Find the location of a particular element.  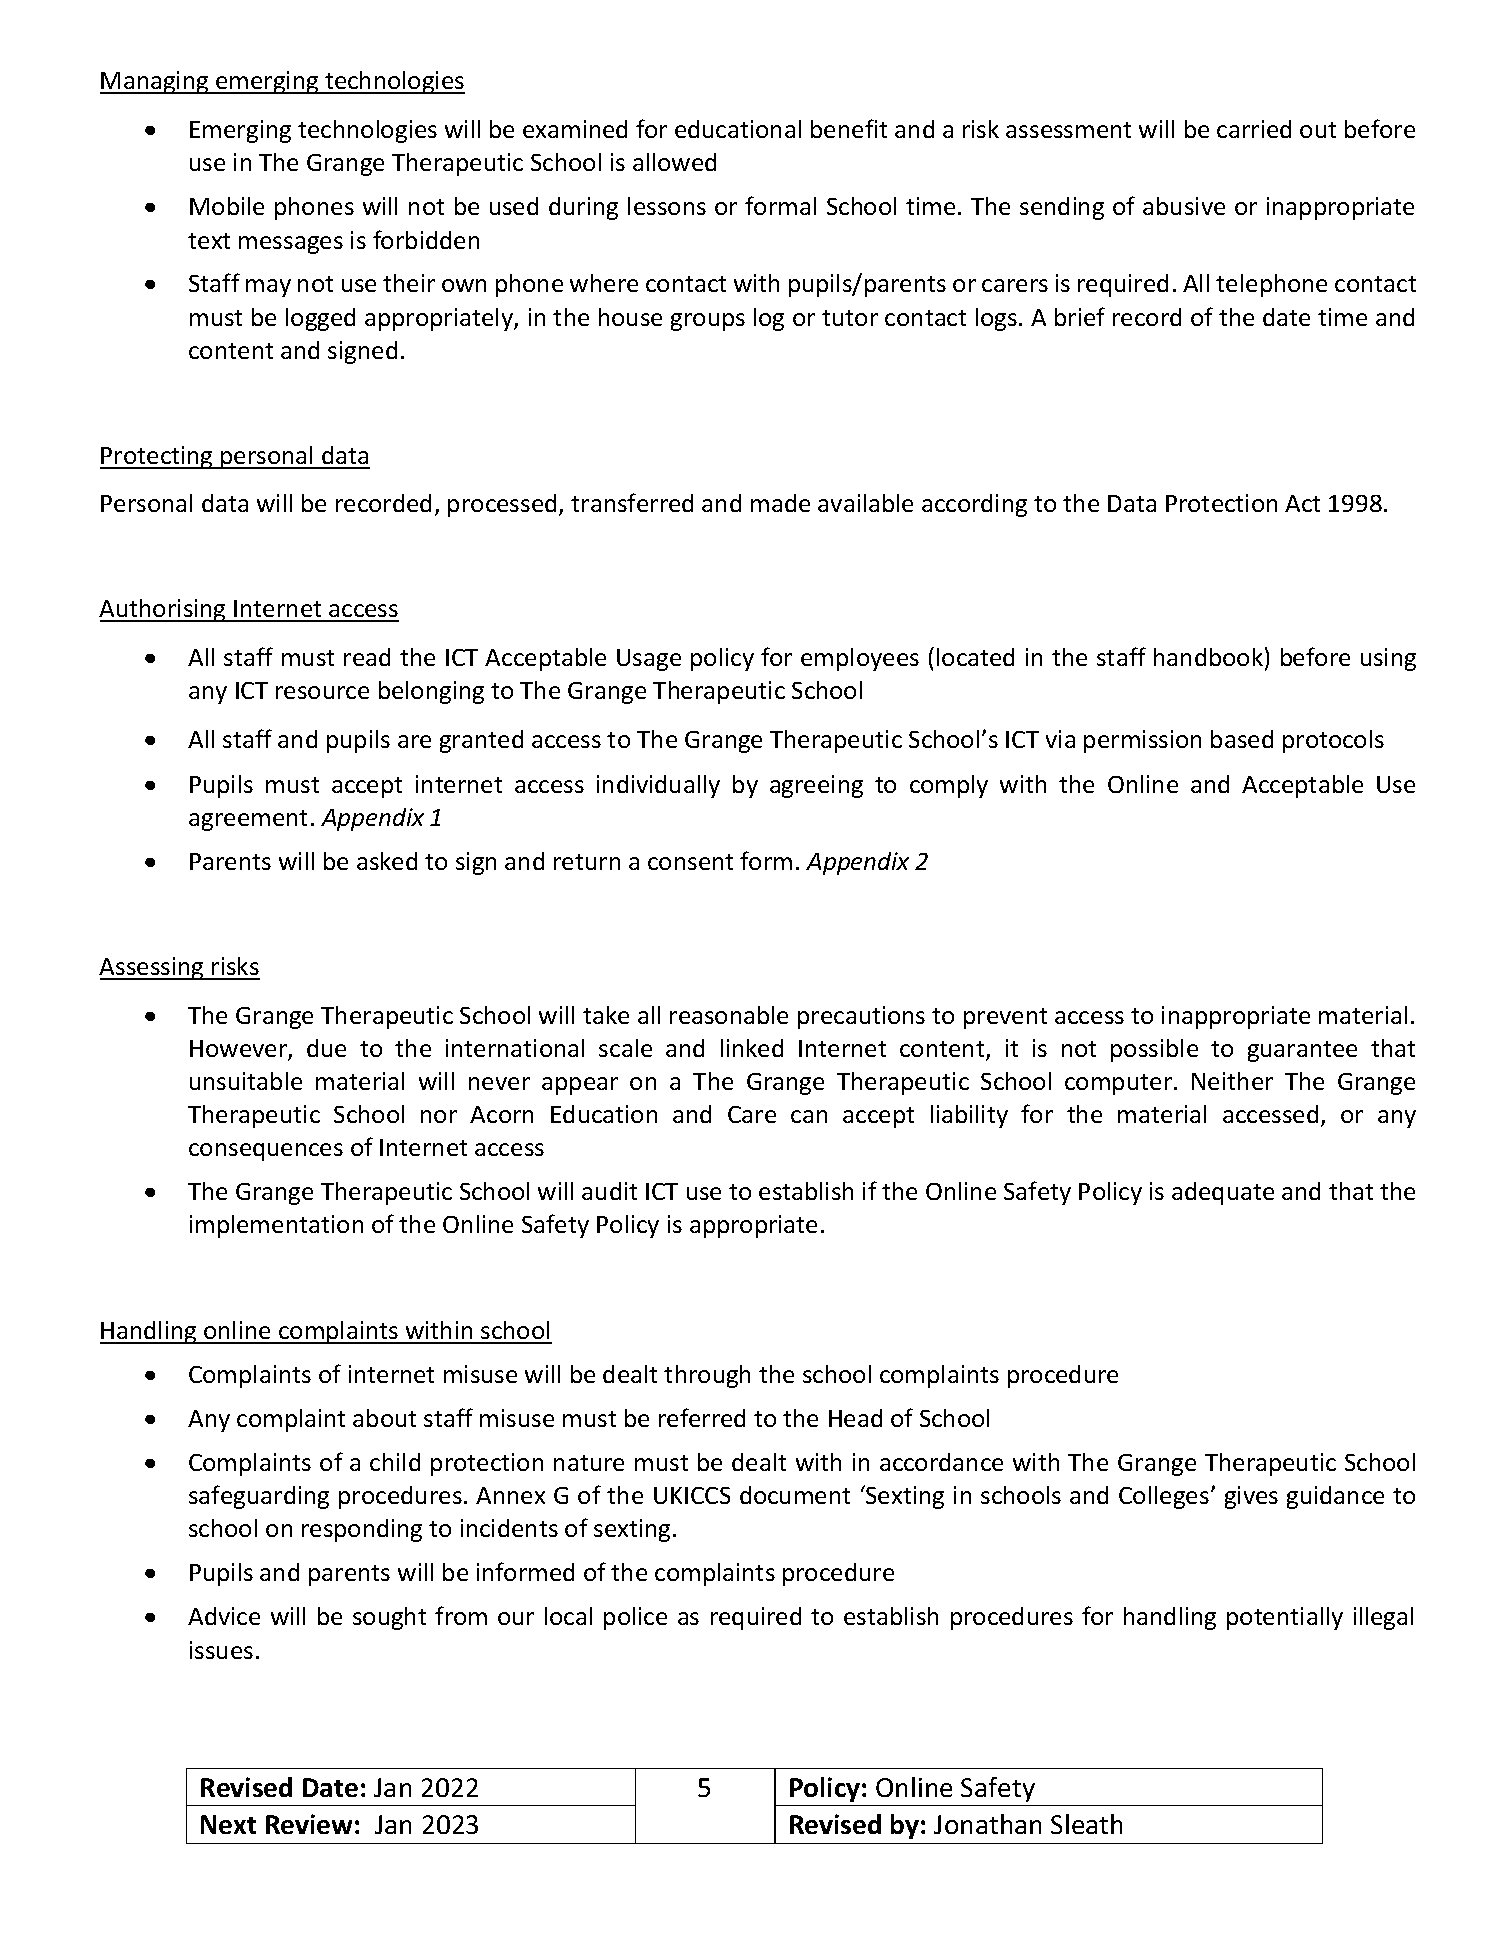

carried is located at coordinates (1254, 129).
